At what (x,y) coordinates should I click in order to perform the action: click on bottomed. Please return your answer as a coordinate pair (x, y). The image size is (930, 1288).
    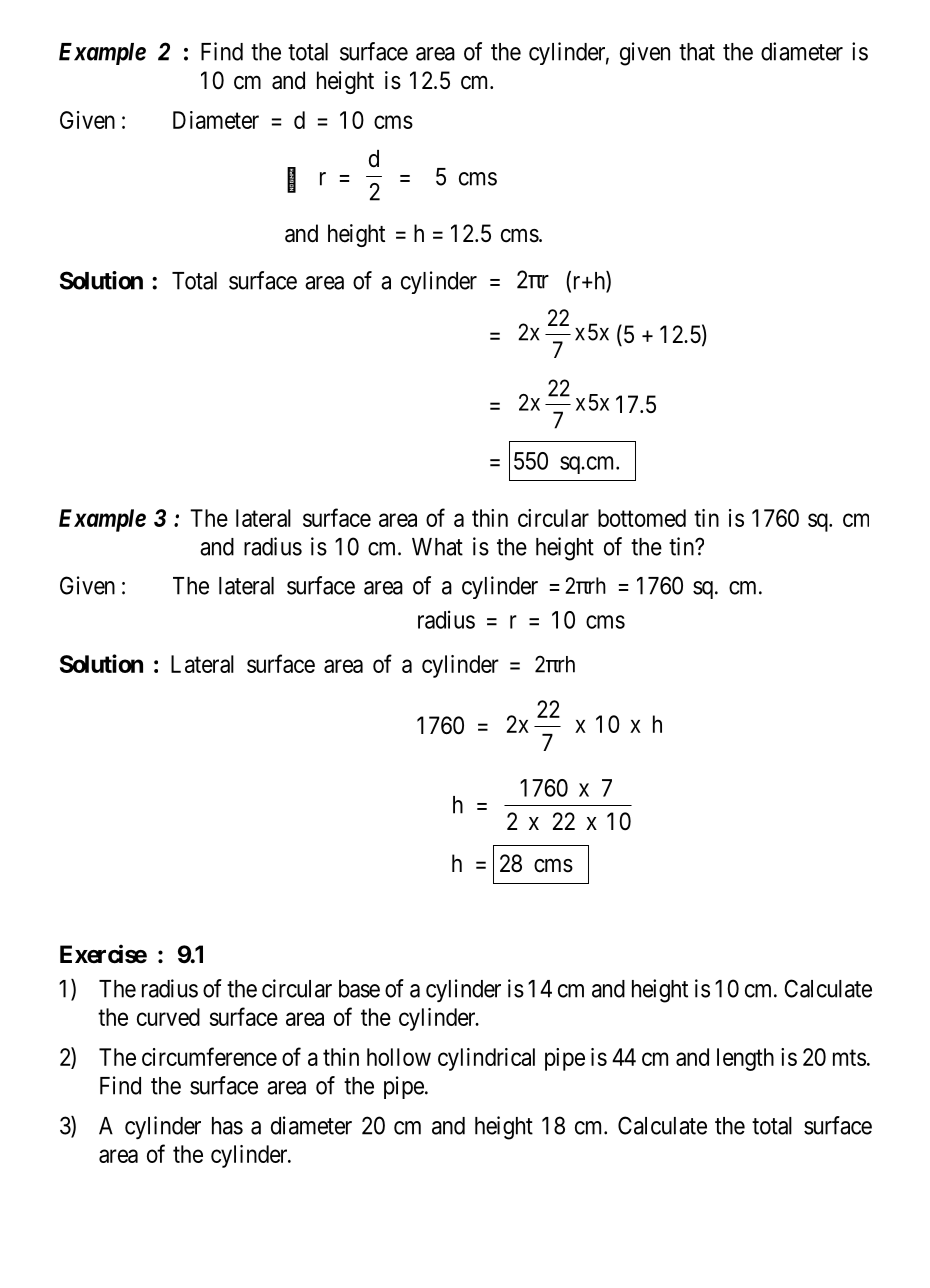
    Looking at the image, I should click on (642, 518).
